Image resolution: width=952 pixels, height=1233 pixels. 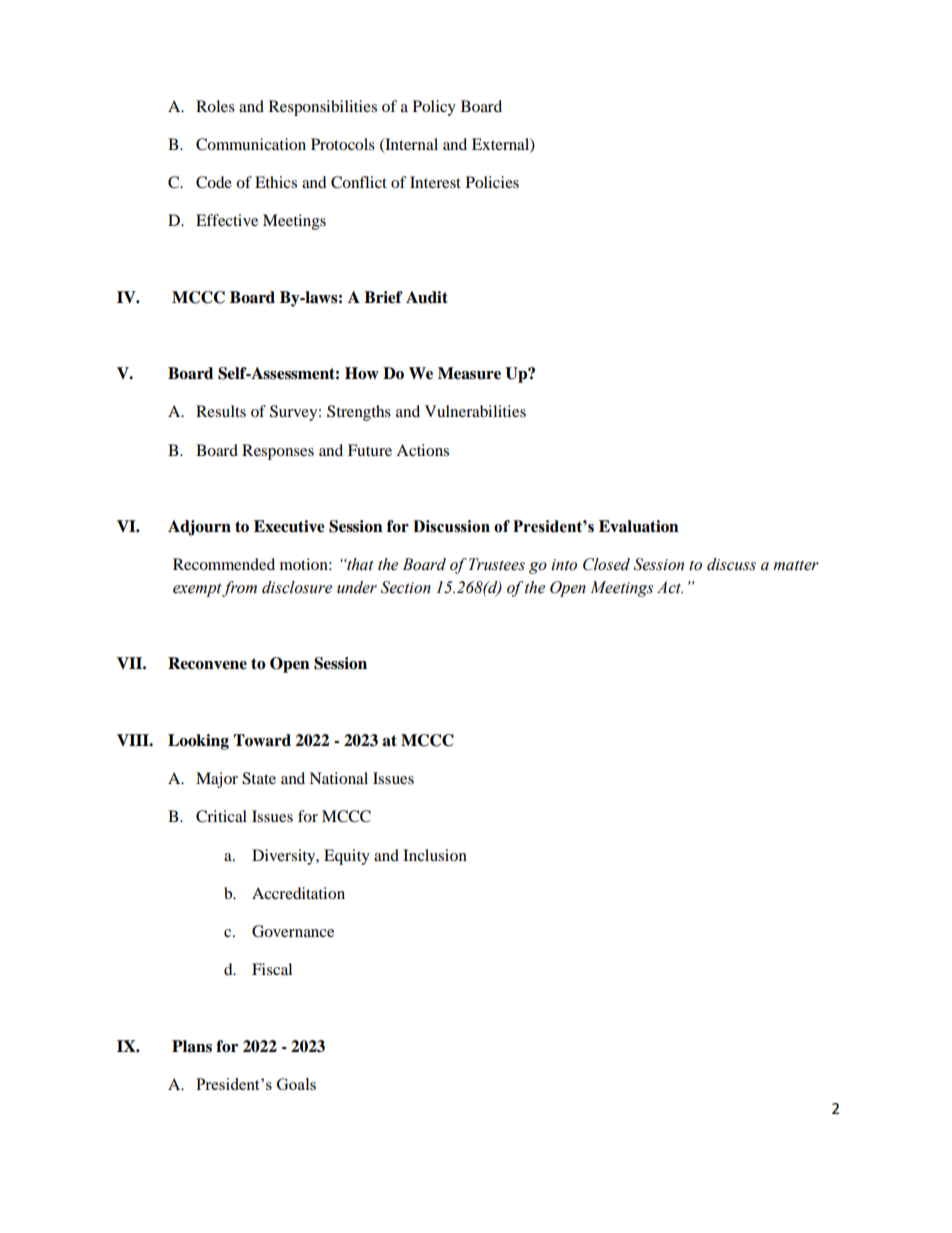 What do you see at coordinates (272, 969) in the image?
I see `Fiscal` at bounding box center [272, 969].
